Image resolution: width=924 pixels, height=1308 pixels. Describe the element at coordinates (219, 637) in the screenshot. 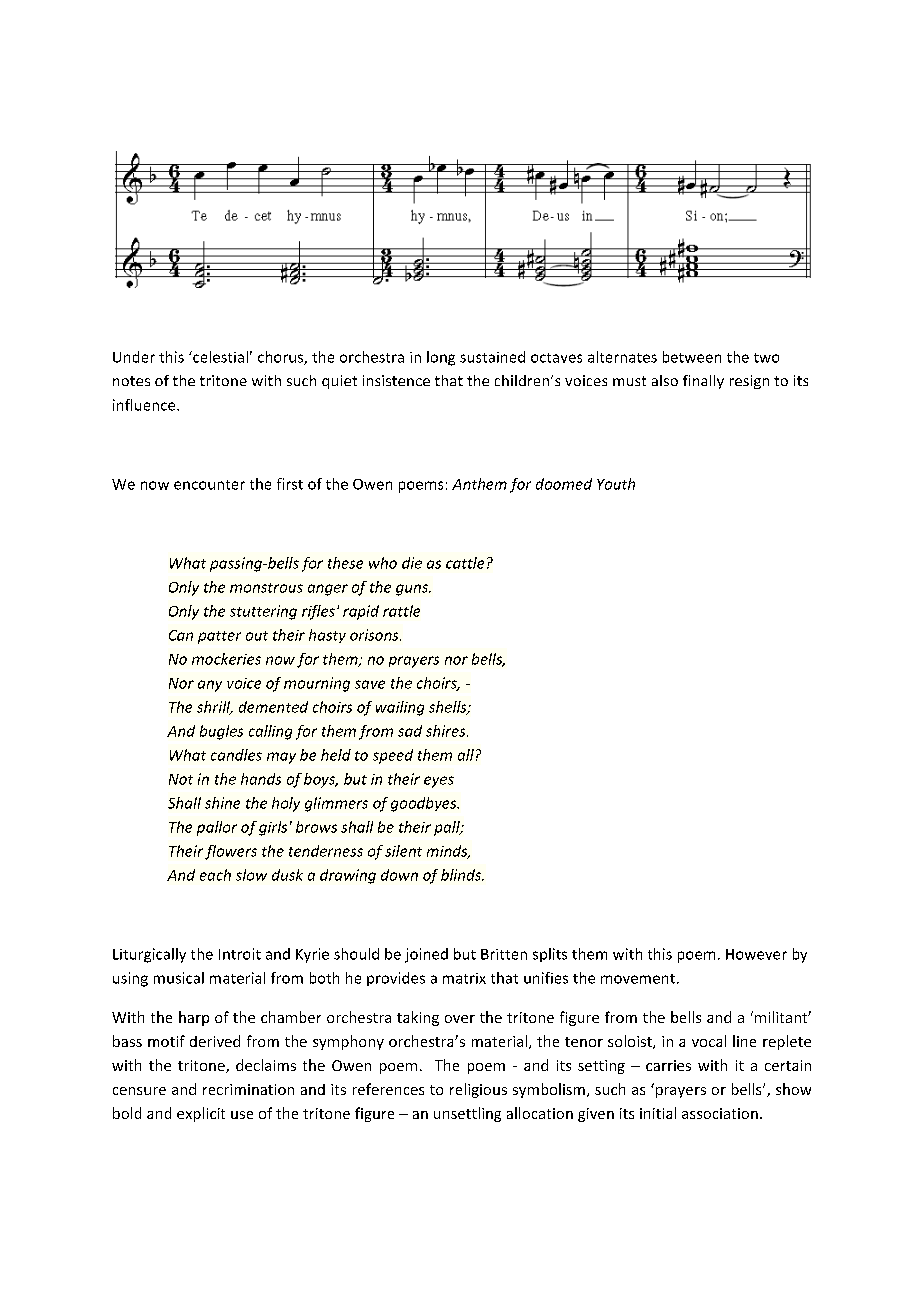

I see `patter` at that location.
